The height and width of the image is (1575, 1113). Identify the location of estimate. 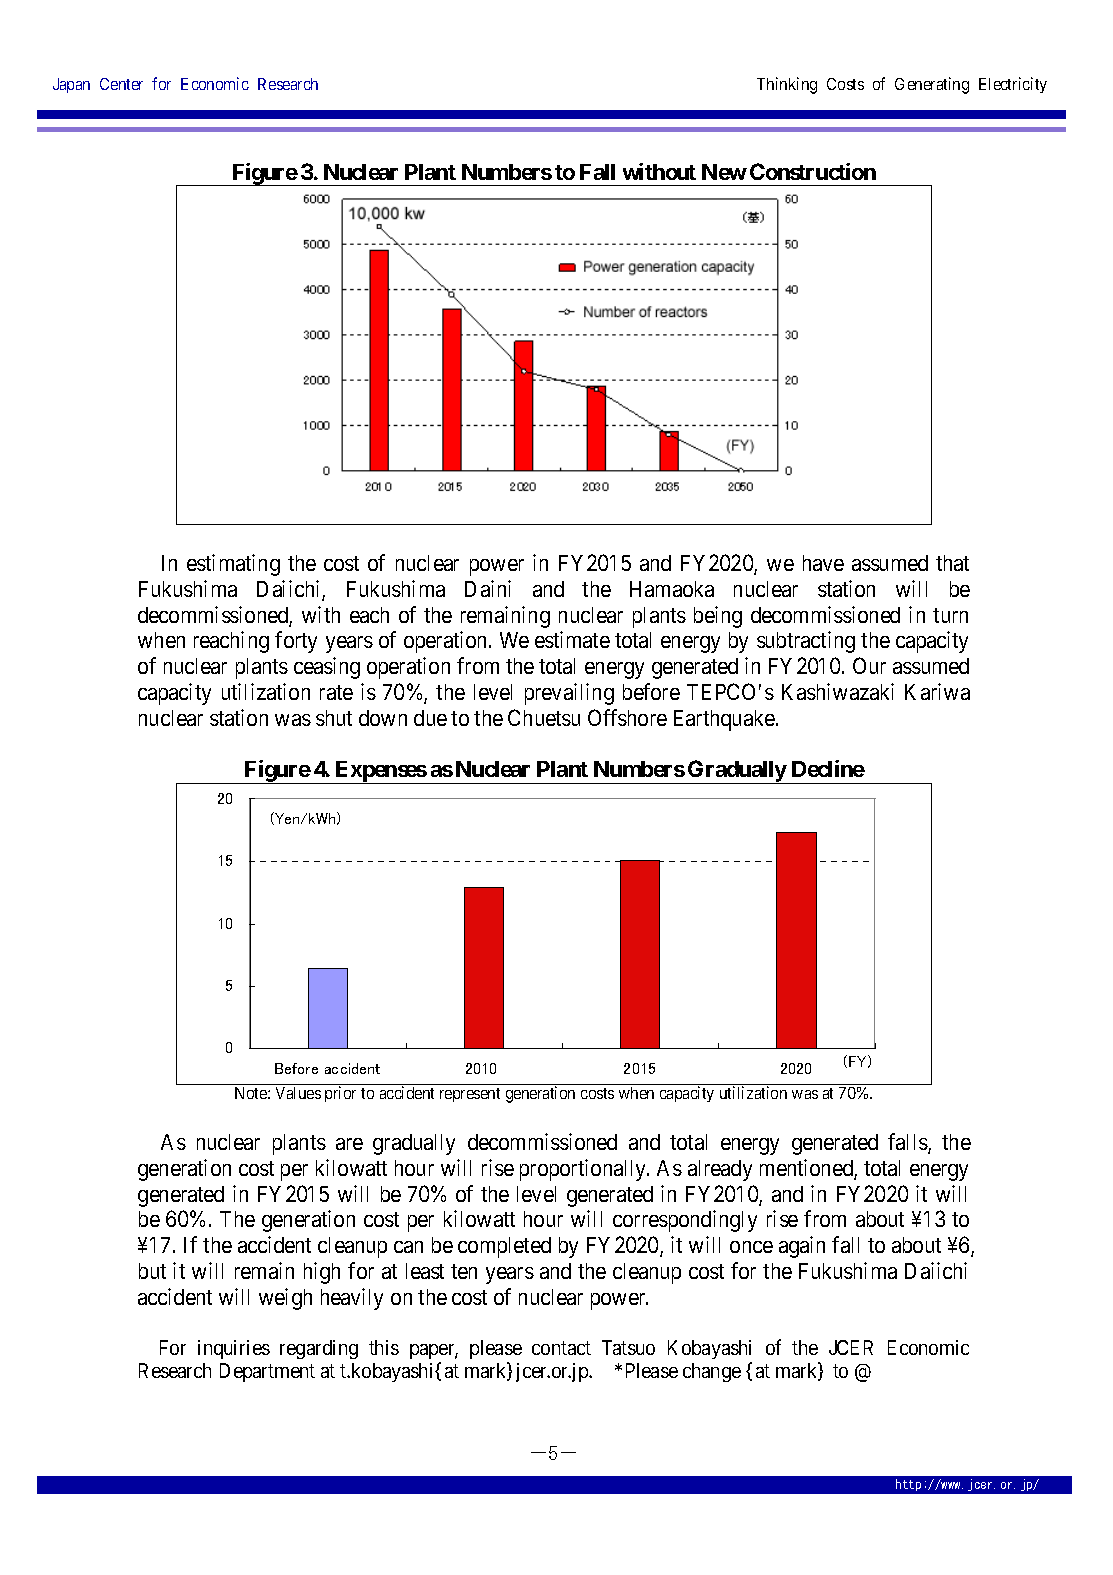
(572, 639).
